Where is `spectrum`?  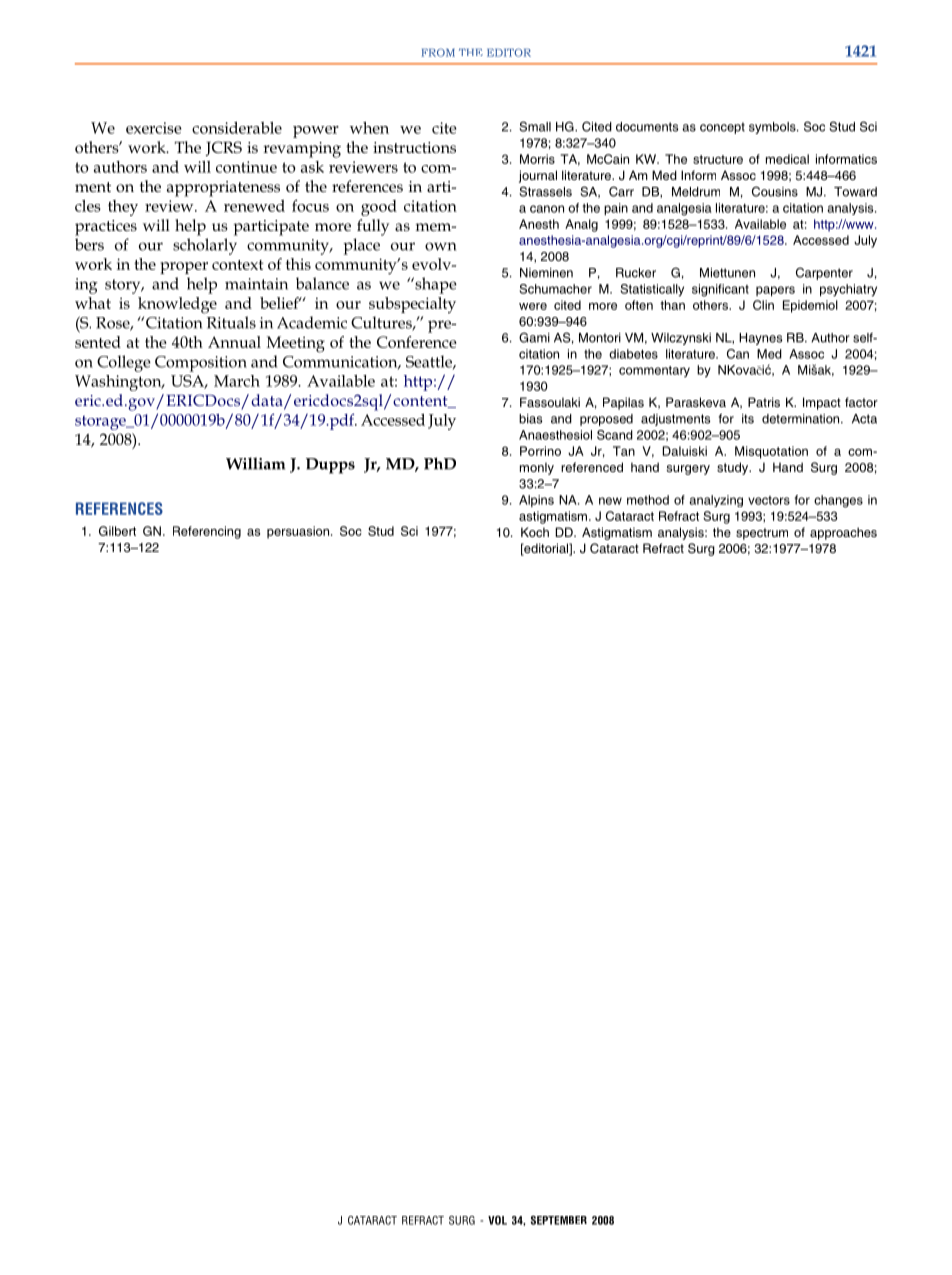 spectrum is located at coordinates (762, 534).
